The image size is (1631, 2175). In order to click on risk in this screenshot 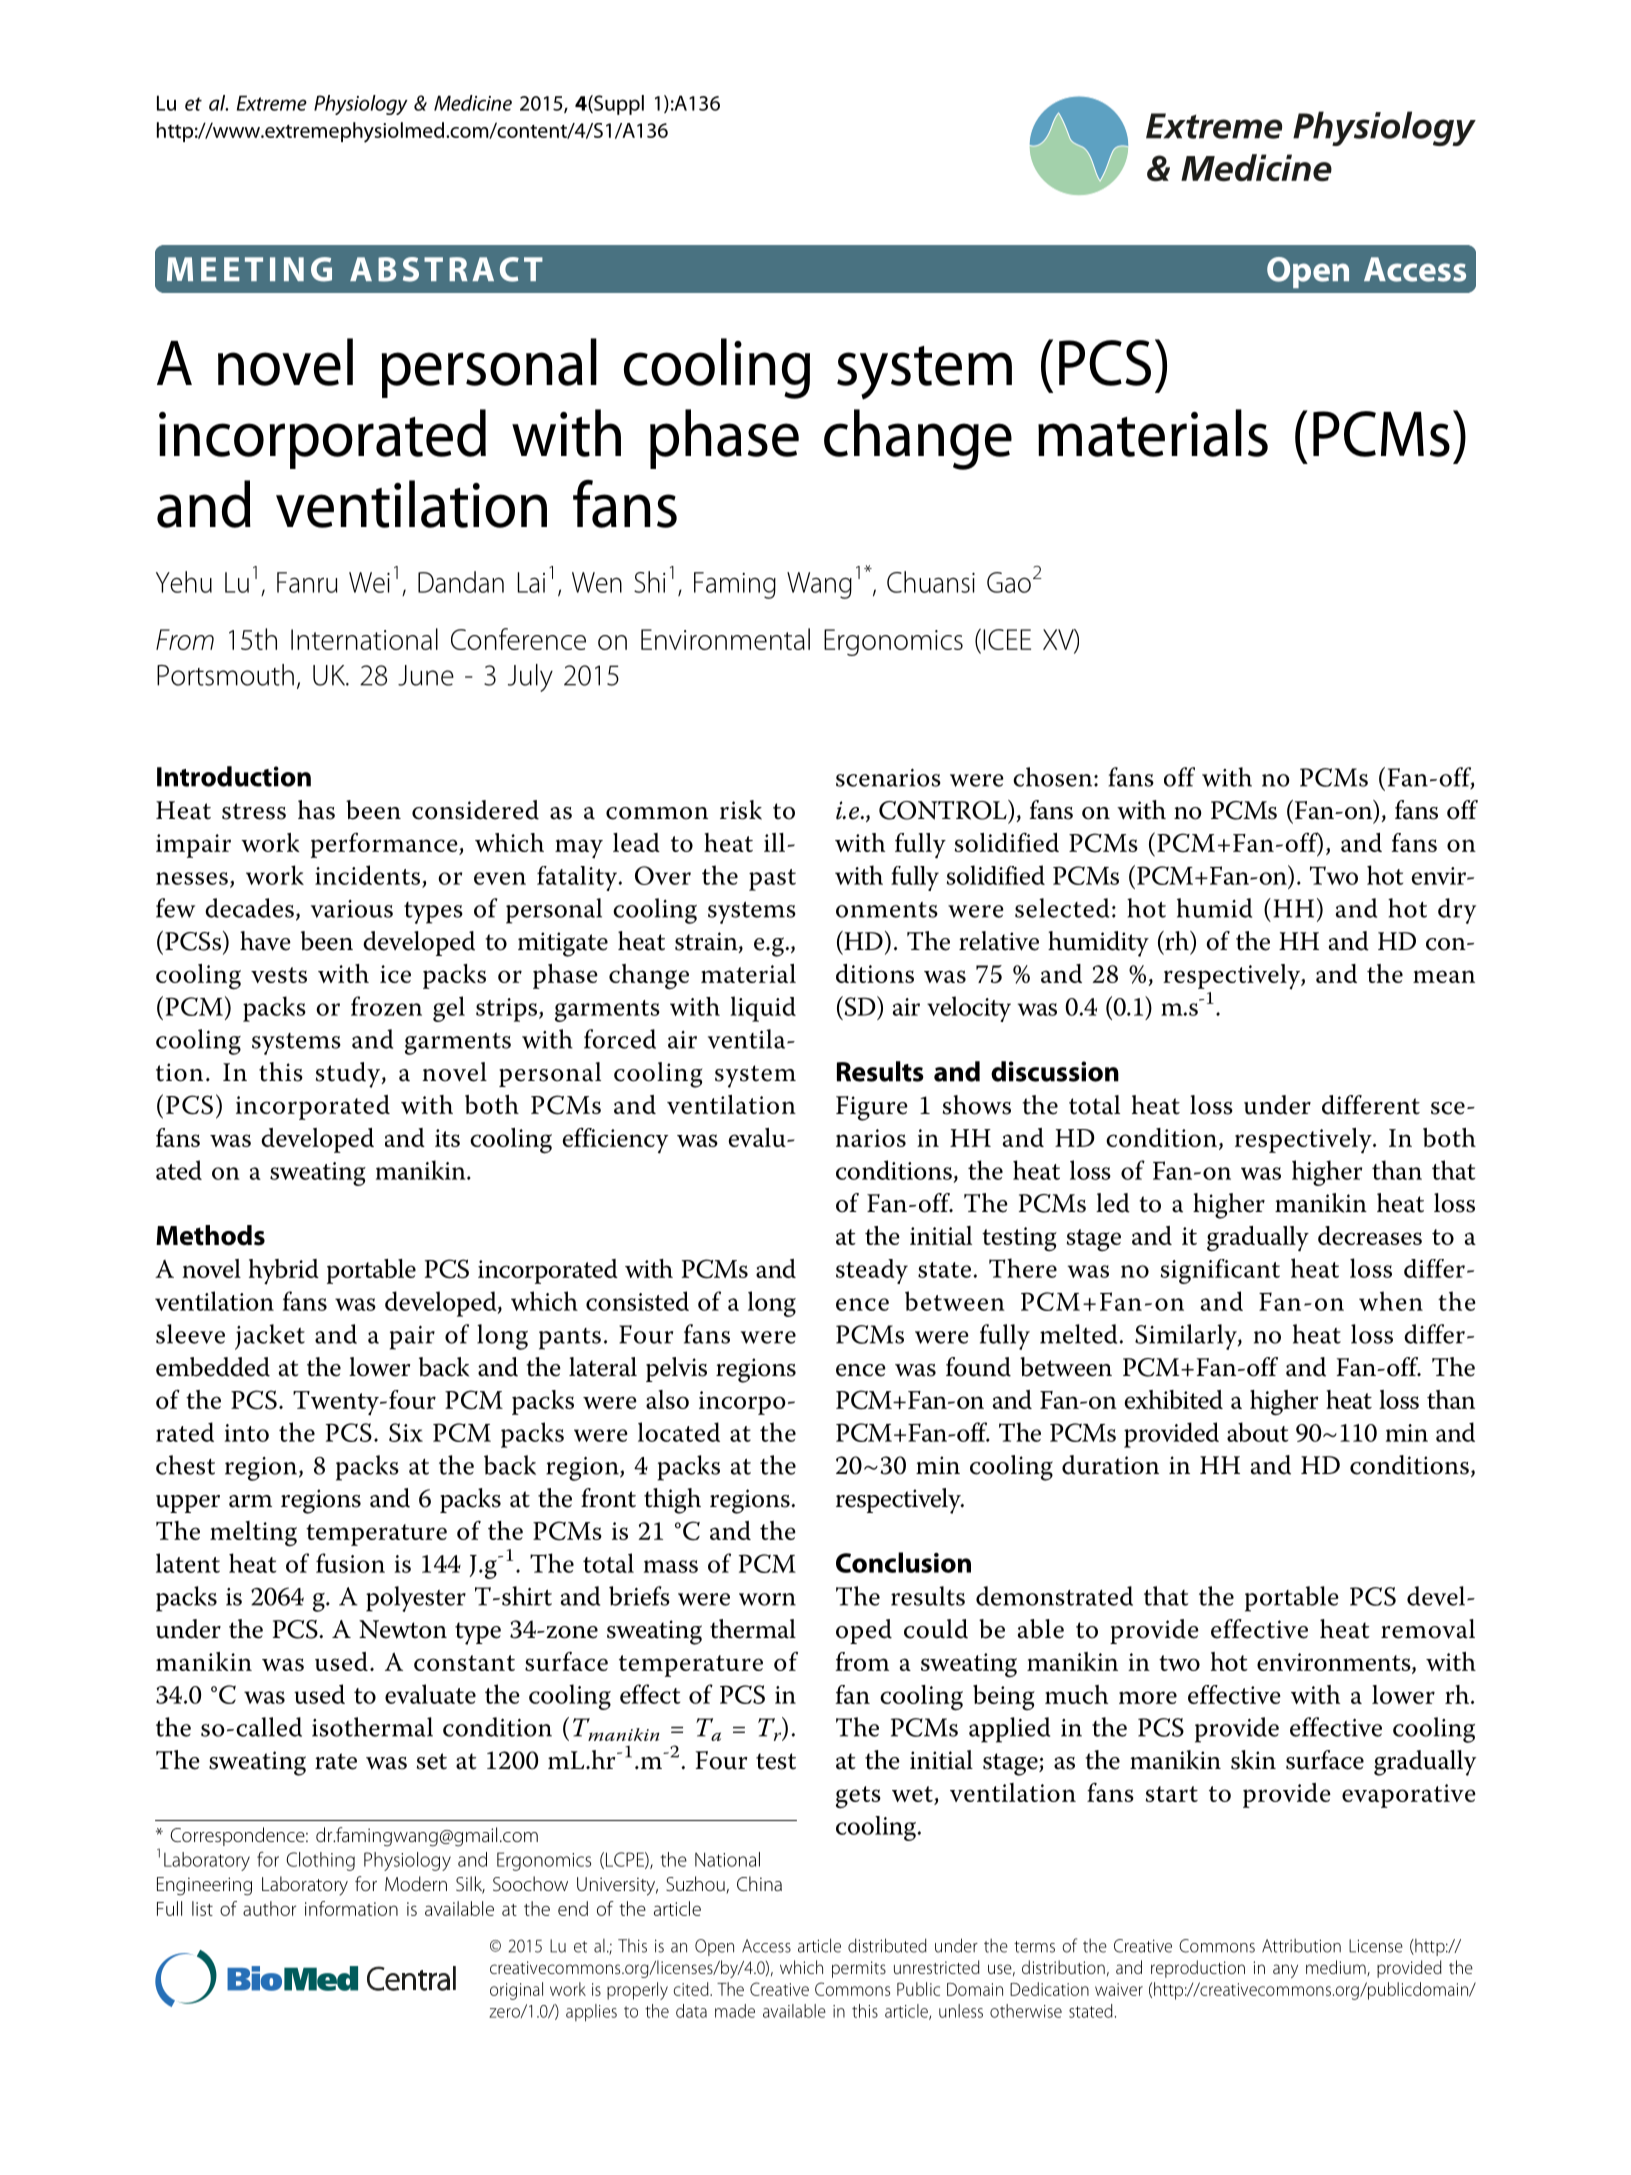, I will do `click(741, 810)`.
